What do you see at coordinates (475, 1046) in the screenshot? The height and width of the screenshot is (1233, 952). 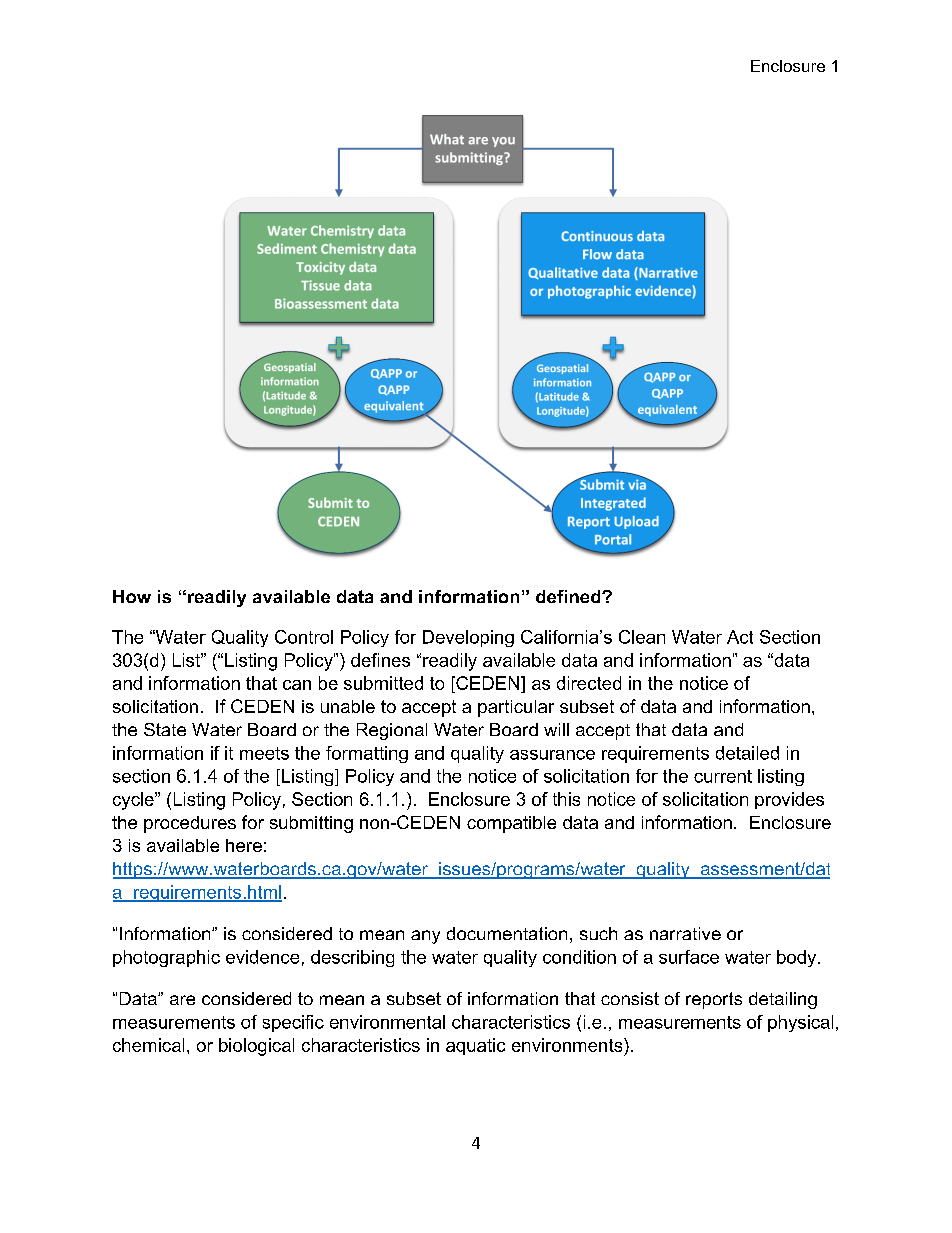 I see `aquatic` at bounding box center [475, 1046].
